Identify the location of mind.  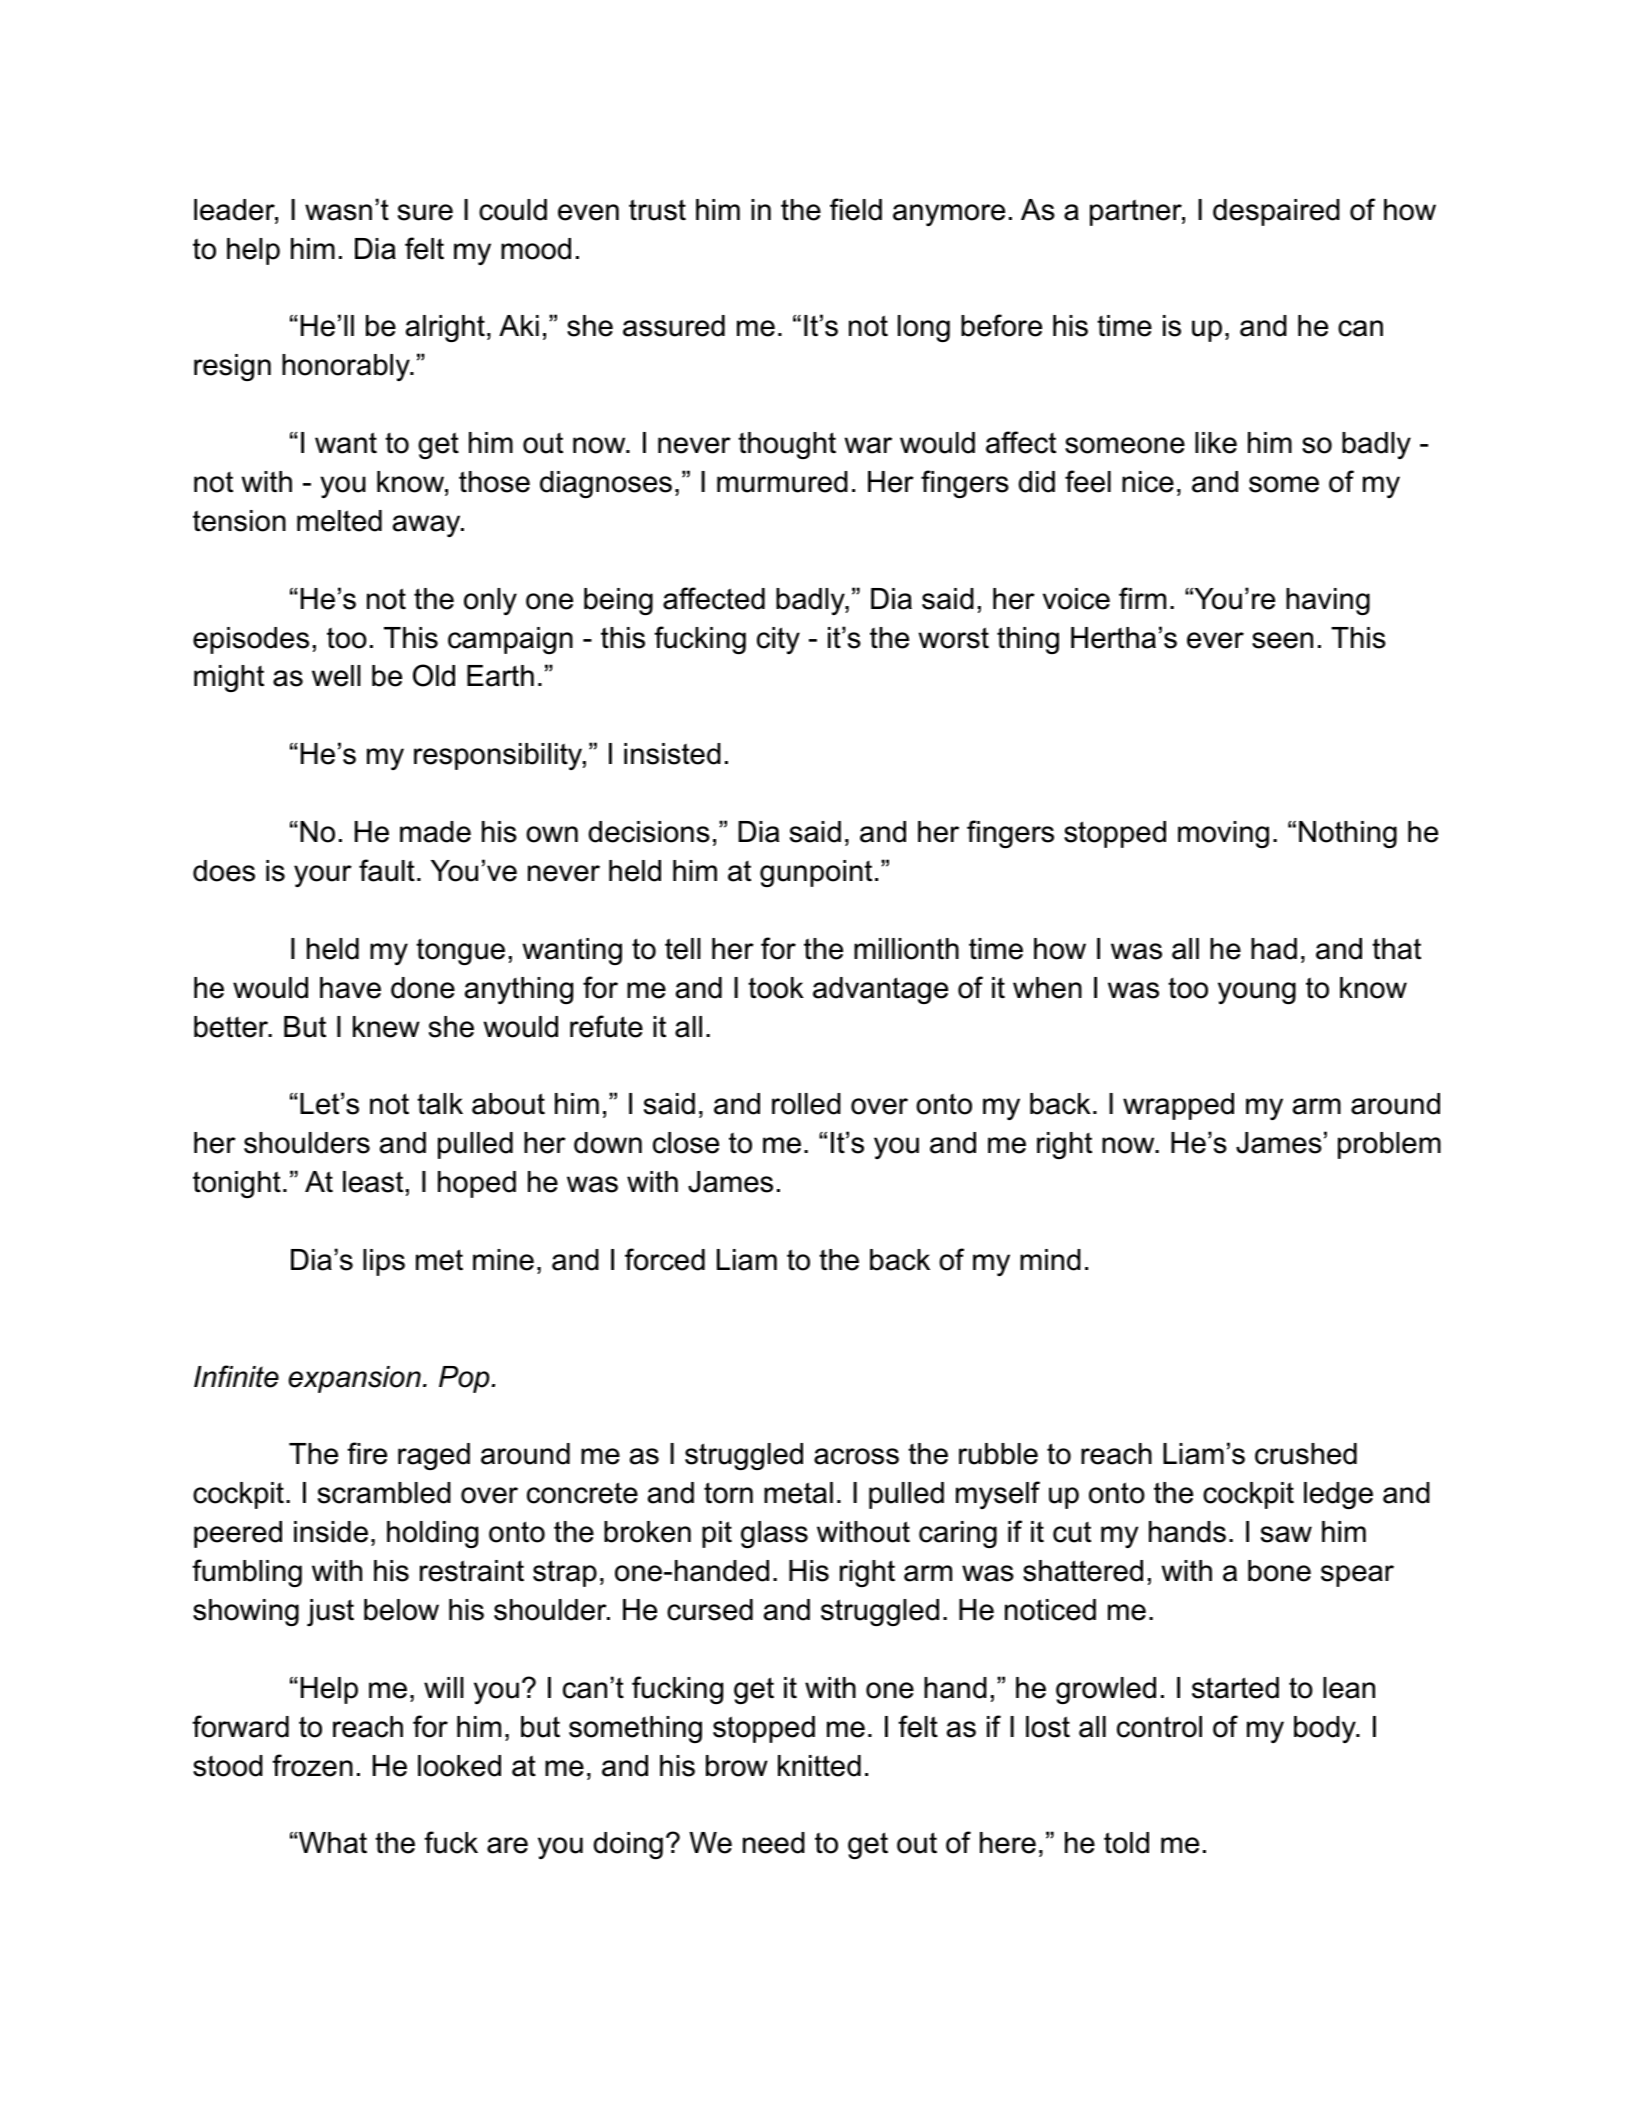
(1050, 1260).
